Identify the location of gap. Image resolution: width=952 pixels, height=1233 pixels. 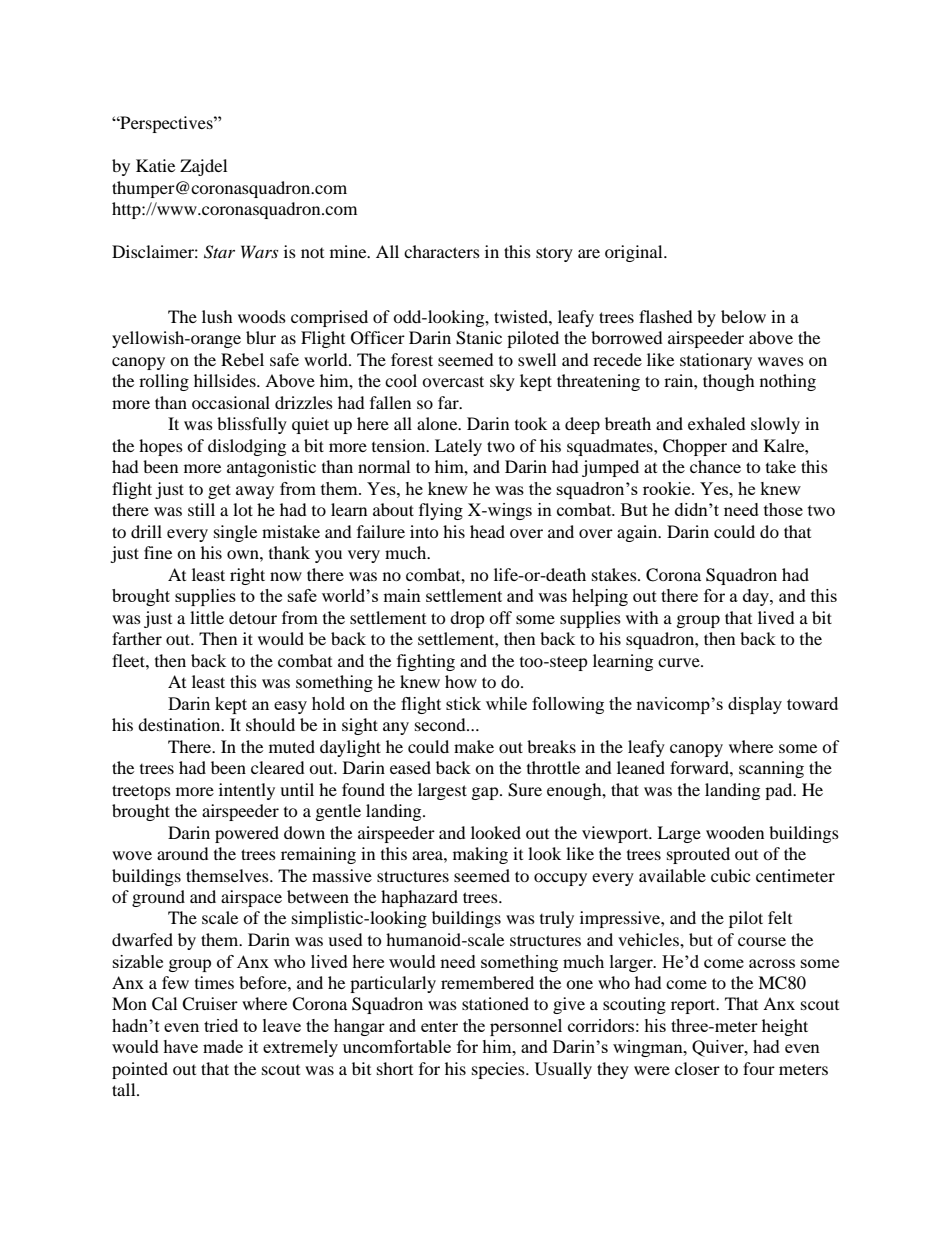
(486, 793).
